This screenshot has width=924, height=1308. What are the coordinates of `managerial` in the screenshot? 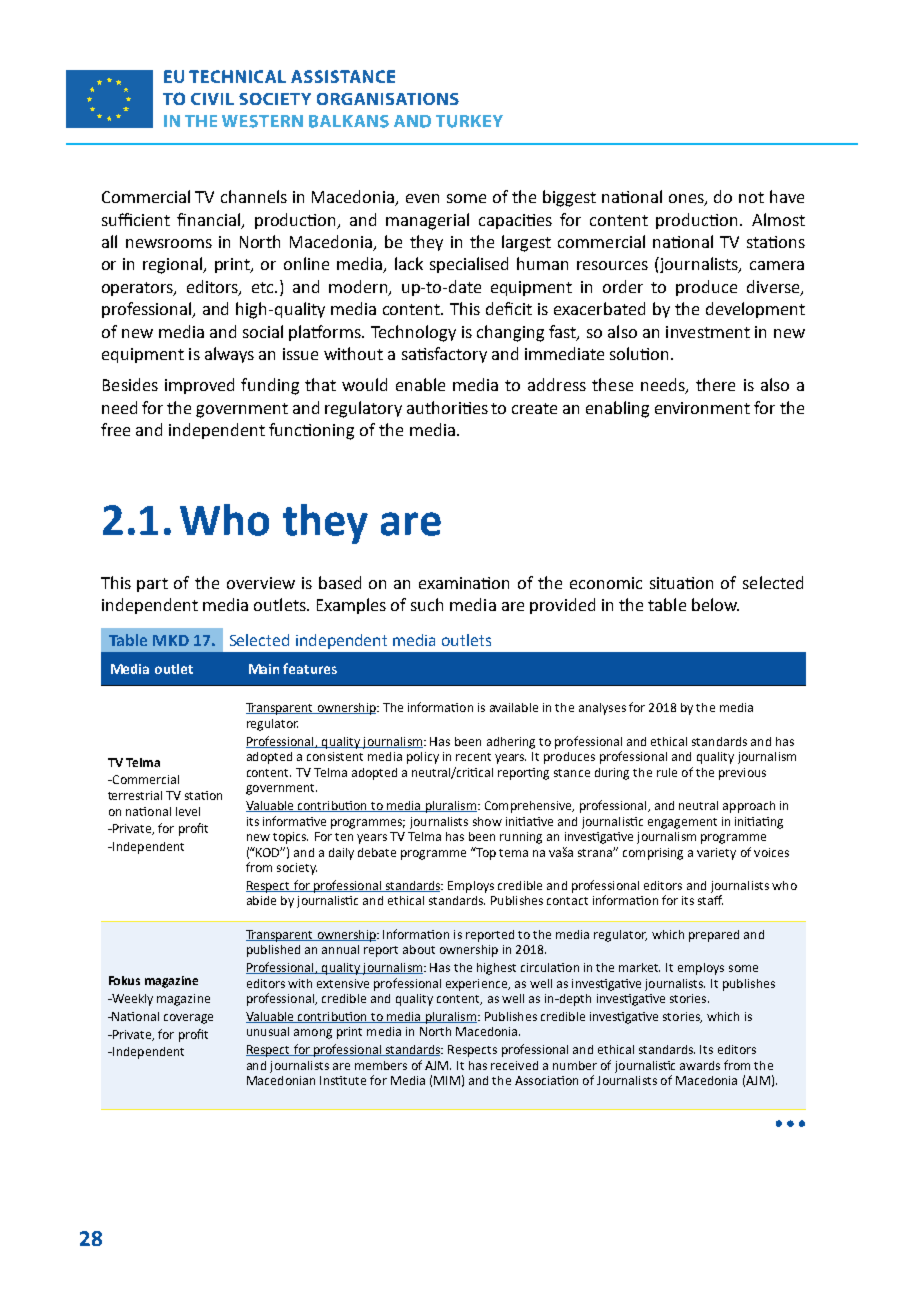 It's located at (427, 221).
